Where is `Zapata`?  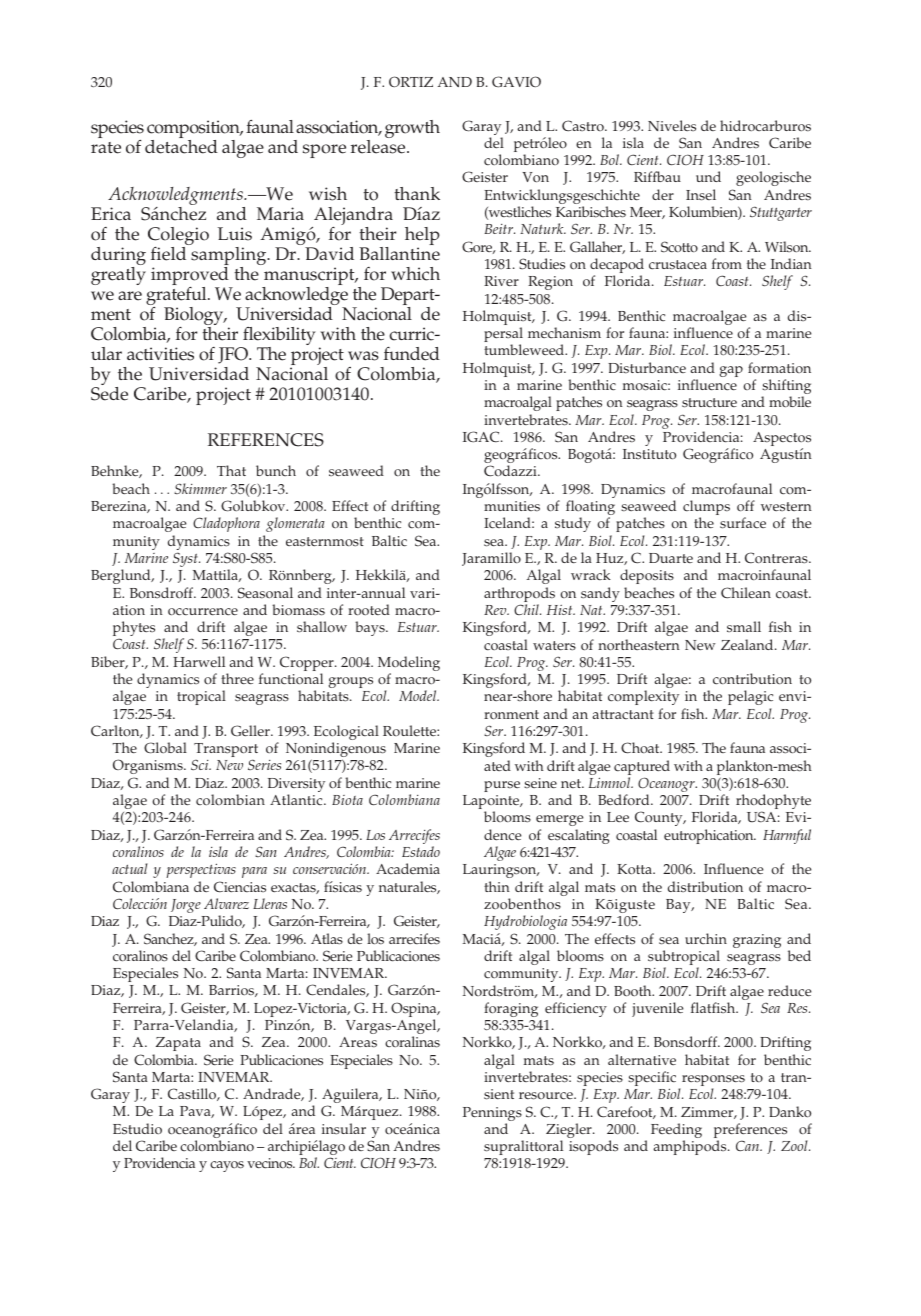
Zapata is located at coordinates (178, 1044).
